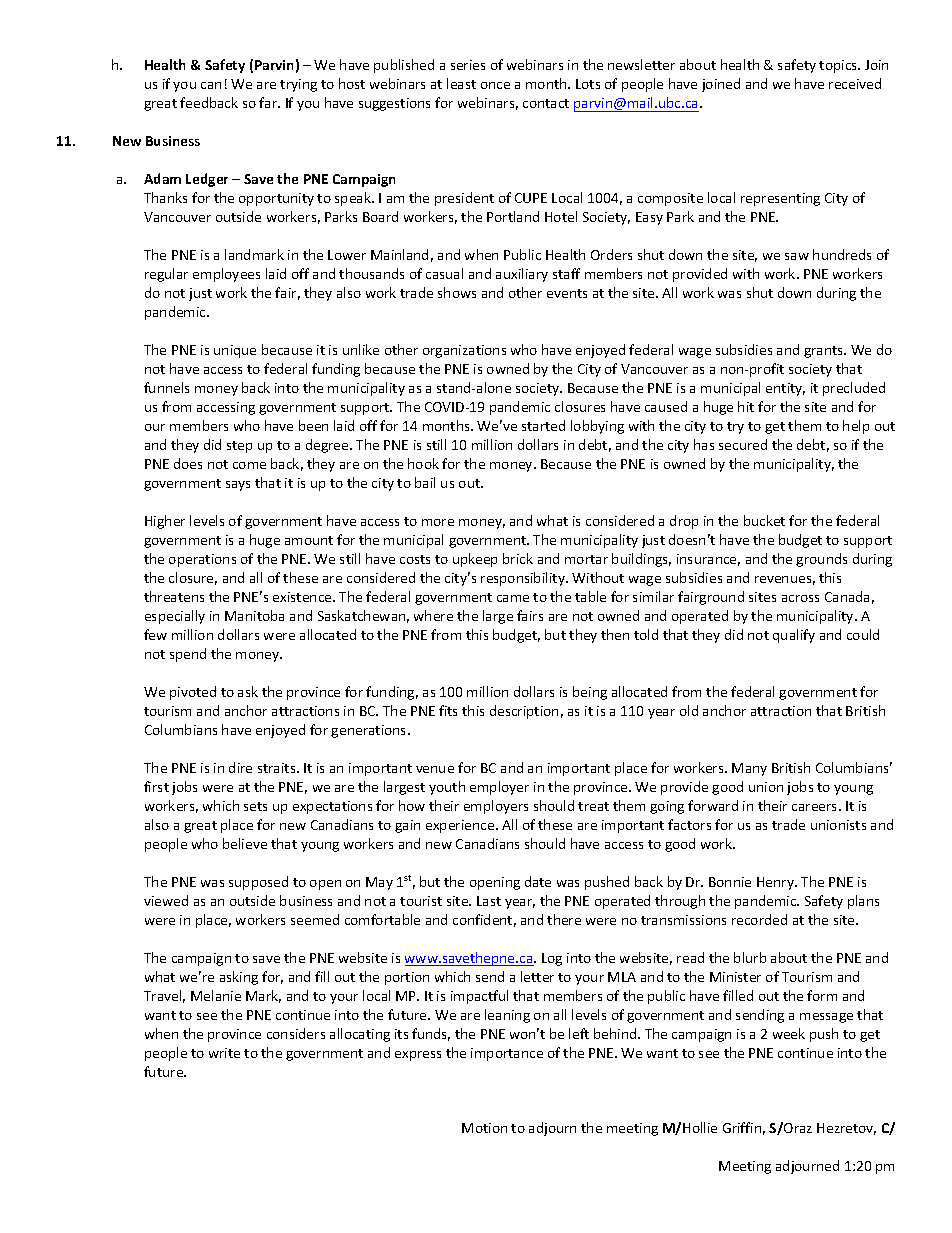  What do you see at coordinates (240, 767) in the document?
I see `dire` at bounding box center [240, 767].
